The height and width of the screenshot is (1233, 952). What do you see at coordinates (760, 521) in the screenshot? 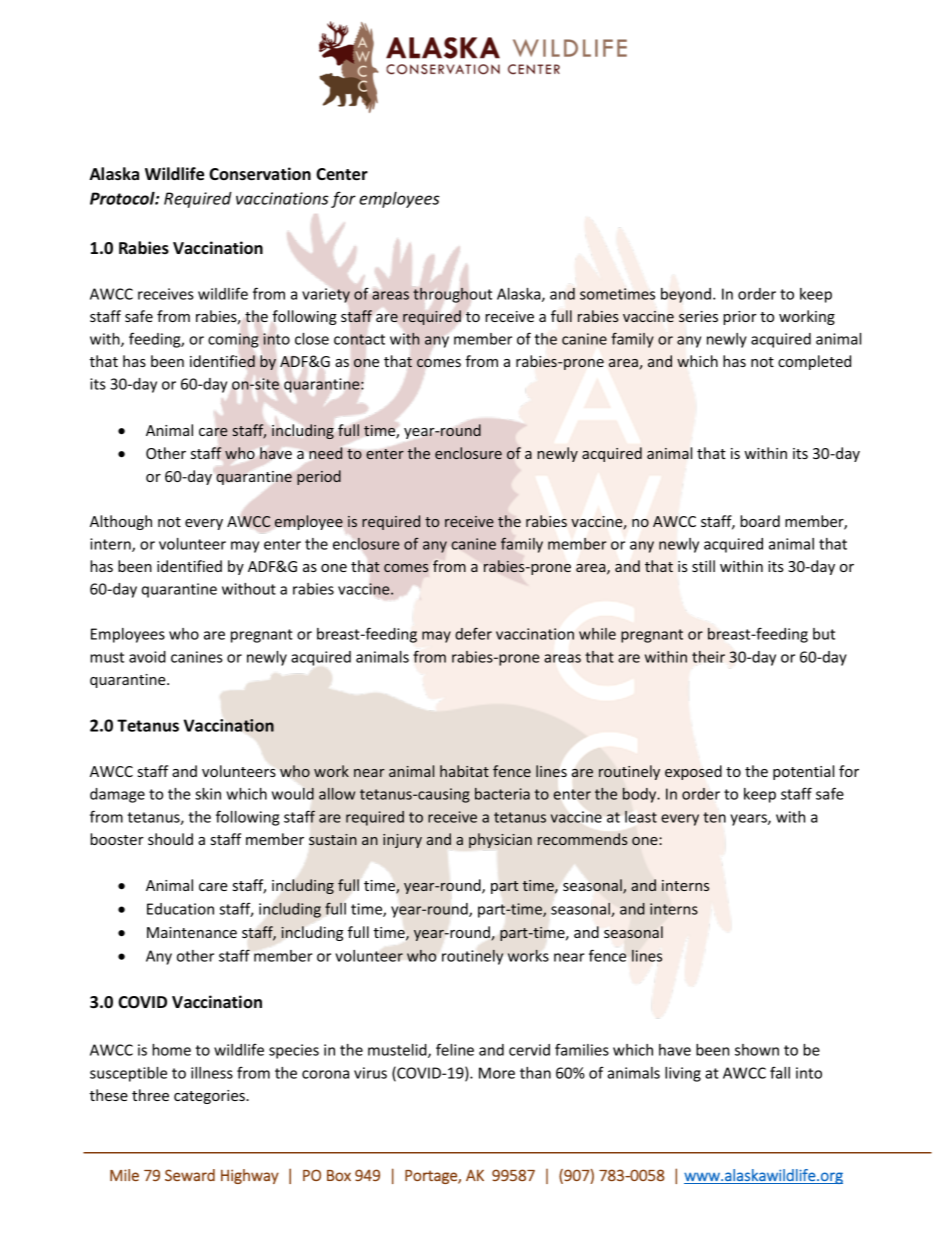
I see `board` at bounding box center [760, 521].
